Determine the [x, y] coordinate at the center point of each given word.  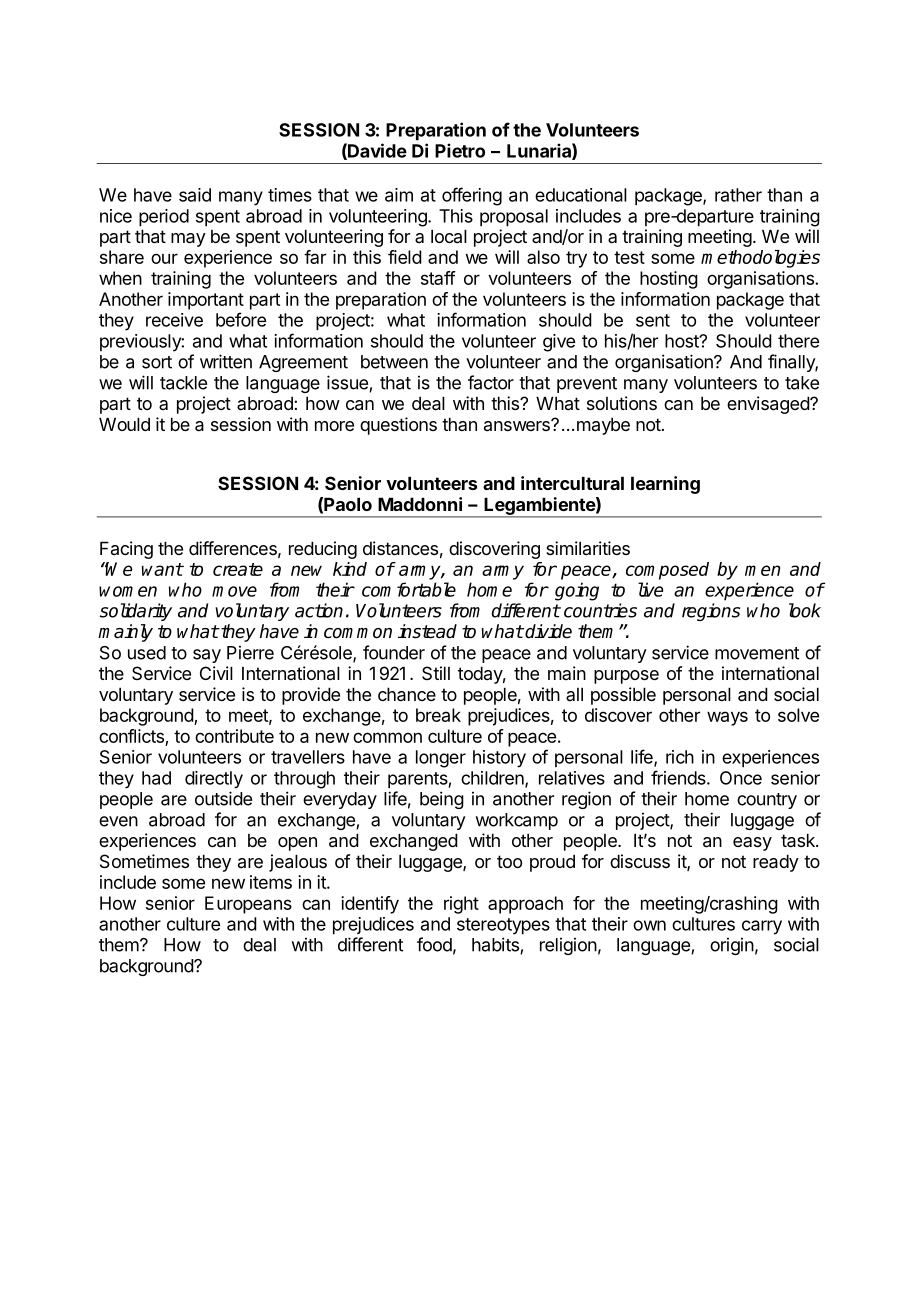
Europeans [248, 905]
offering [472, 196]
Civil [216, 673]
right [461, 905]
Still [436, 673]
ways [727, 718]
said [195, 195]
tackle [183, 383]
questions [398, 426]
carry [762, 927]
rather [738, 195]
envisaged [769, 405]
